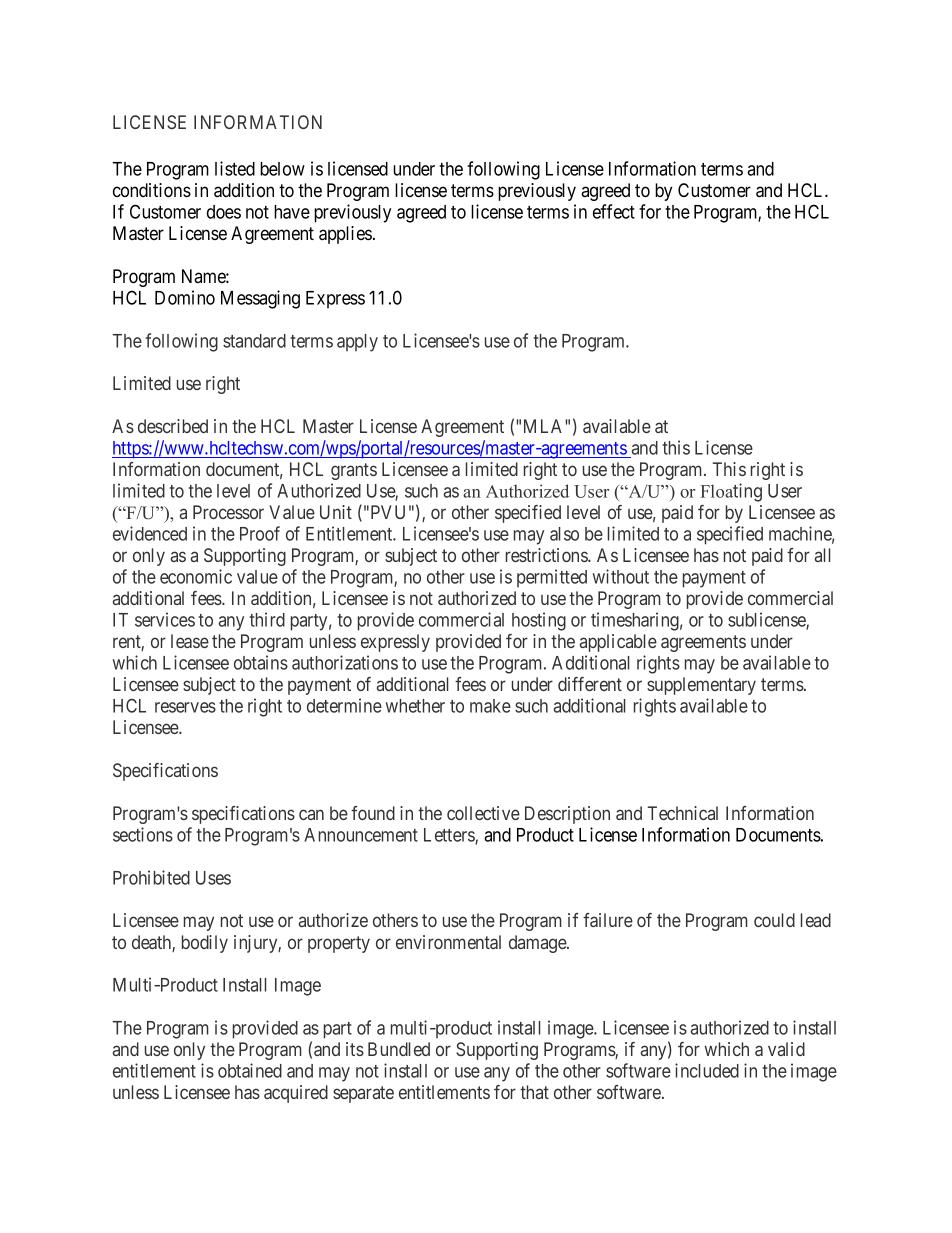 Image resolution: width=952 pixels, height=1233 pixels. What do you see at coordinates (614, 211) in the screenshot?
I see `effect` at bounding box center [614, 211].
